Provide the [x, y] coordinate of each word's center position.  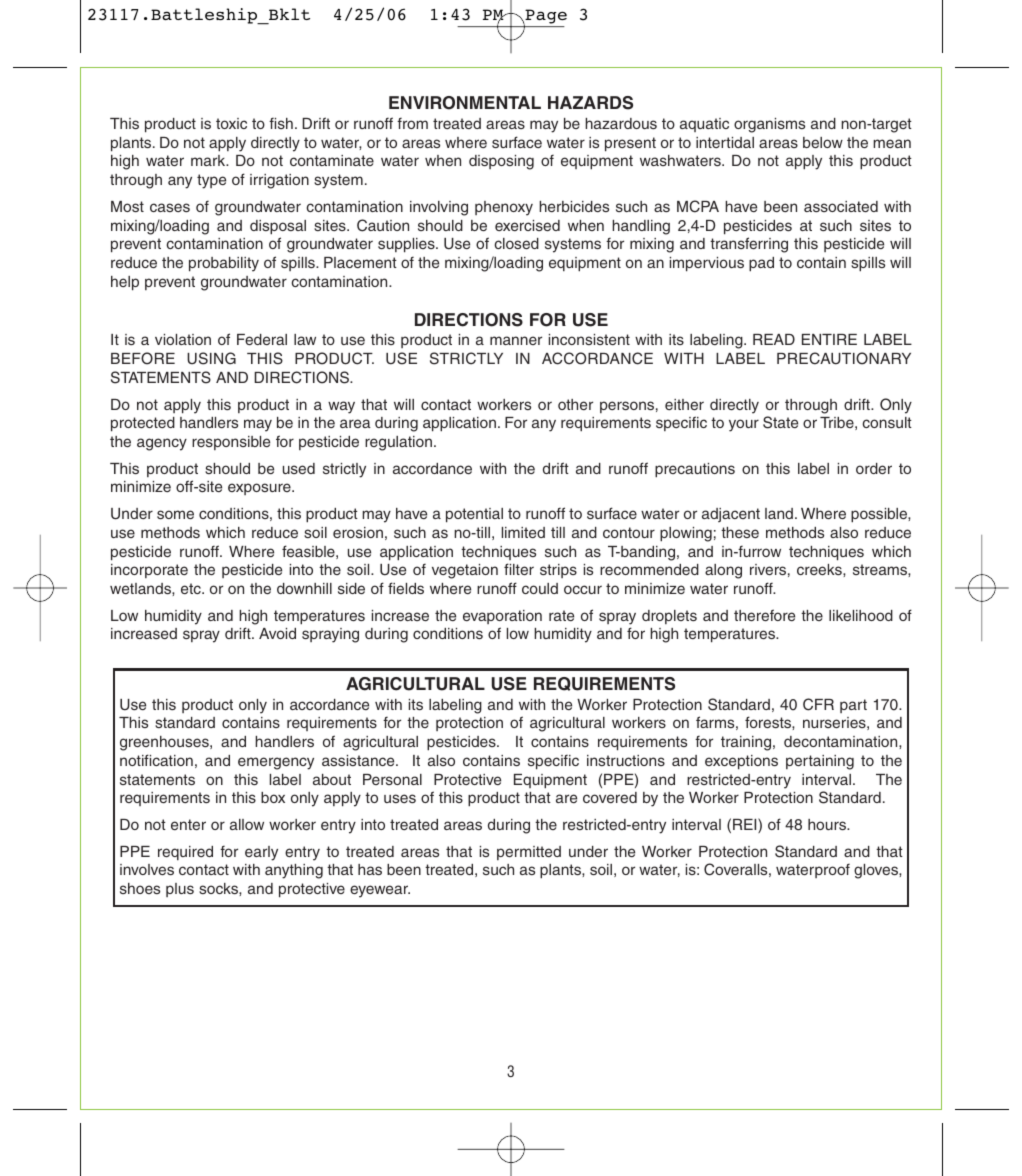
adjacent [731, 515]
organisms [769, 125]
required [185, 853]
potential [474, 515]
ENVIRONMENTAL [465, 103]
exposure [260, 489]
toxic [231, 123]
